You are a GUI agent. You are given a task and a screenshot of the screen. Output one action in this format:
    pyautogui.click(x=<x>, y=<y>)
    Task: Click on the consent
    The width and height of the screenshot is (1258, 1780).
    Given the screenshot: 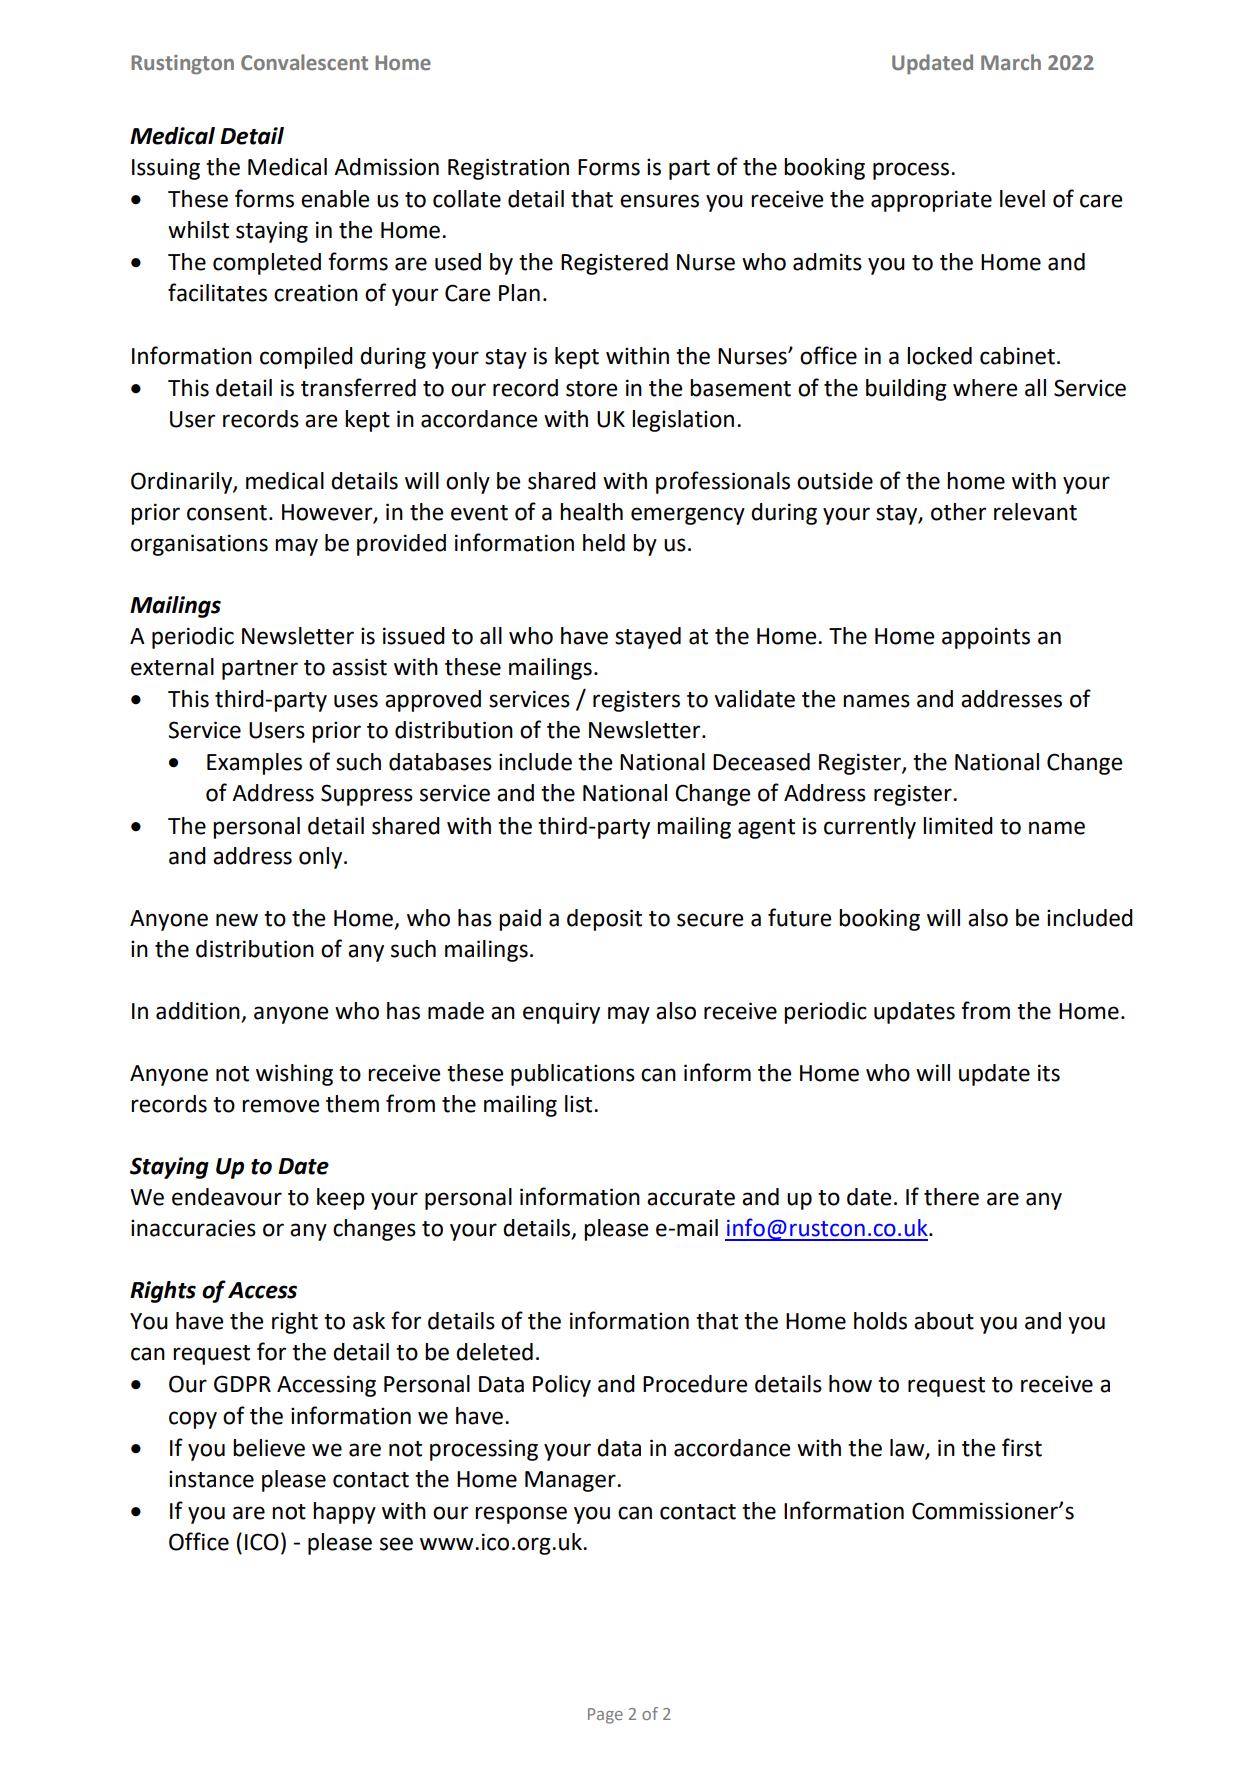 What is the action you would take?
    pyautogui.click(x=227, y=513)
